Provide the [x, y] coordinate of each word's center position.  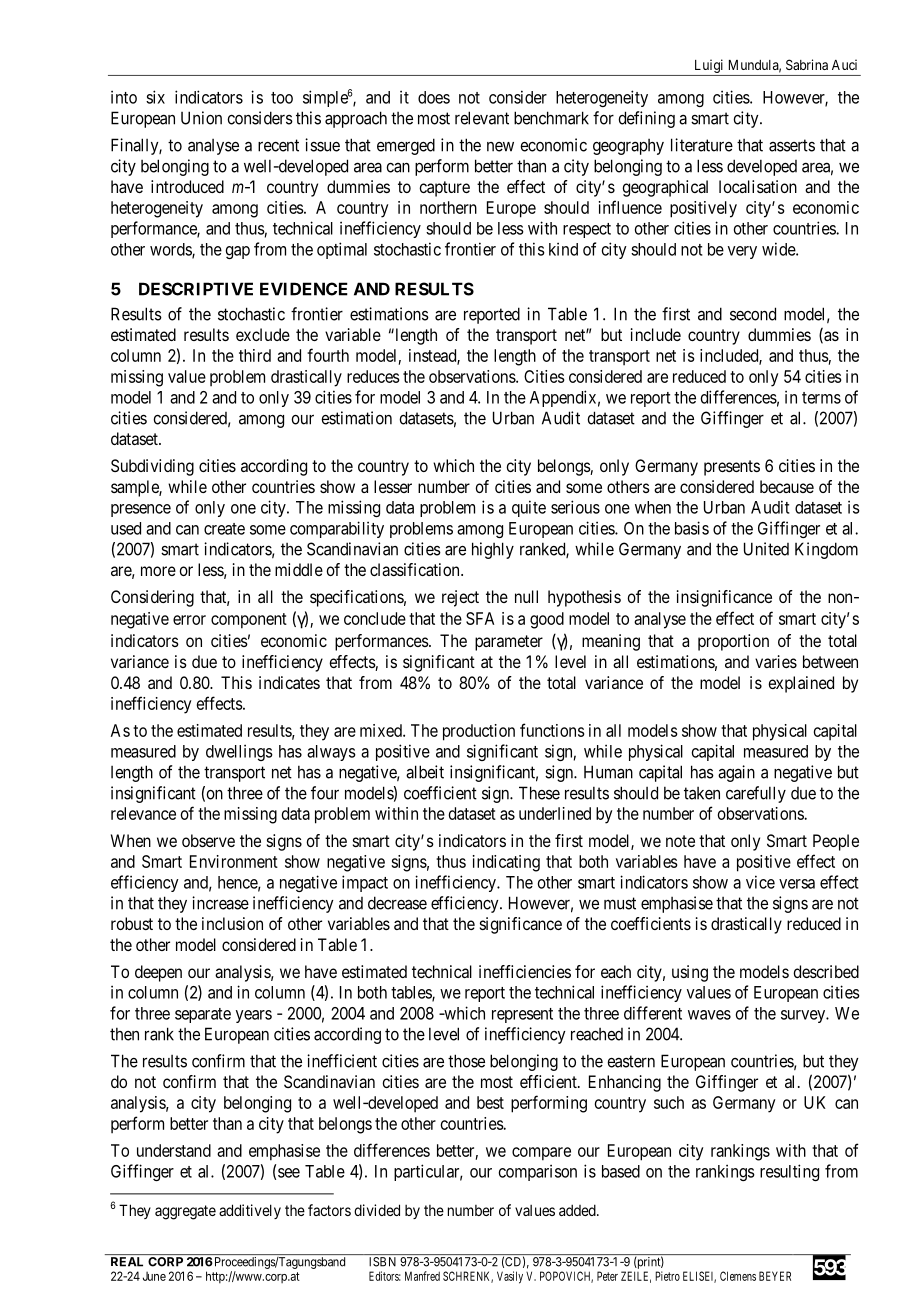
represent [522, 1015]
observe [208, 840]
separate [203, 1015]
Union [201, 118]
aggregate [185, 1212]
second [753, 314]
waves [709, 1015]
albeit [425, 772]
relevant [482, 118]
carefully [756, 794]
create [224, 529]
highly [493, 550]
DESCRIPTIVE [196, 289]
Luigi [709, 66]
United [766, 549]
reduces [373, 376]
